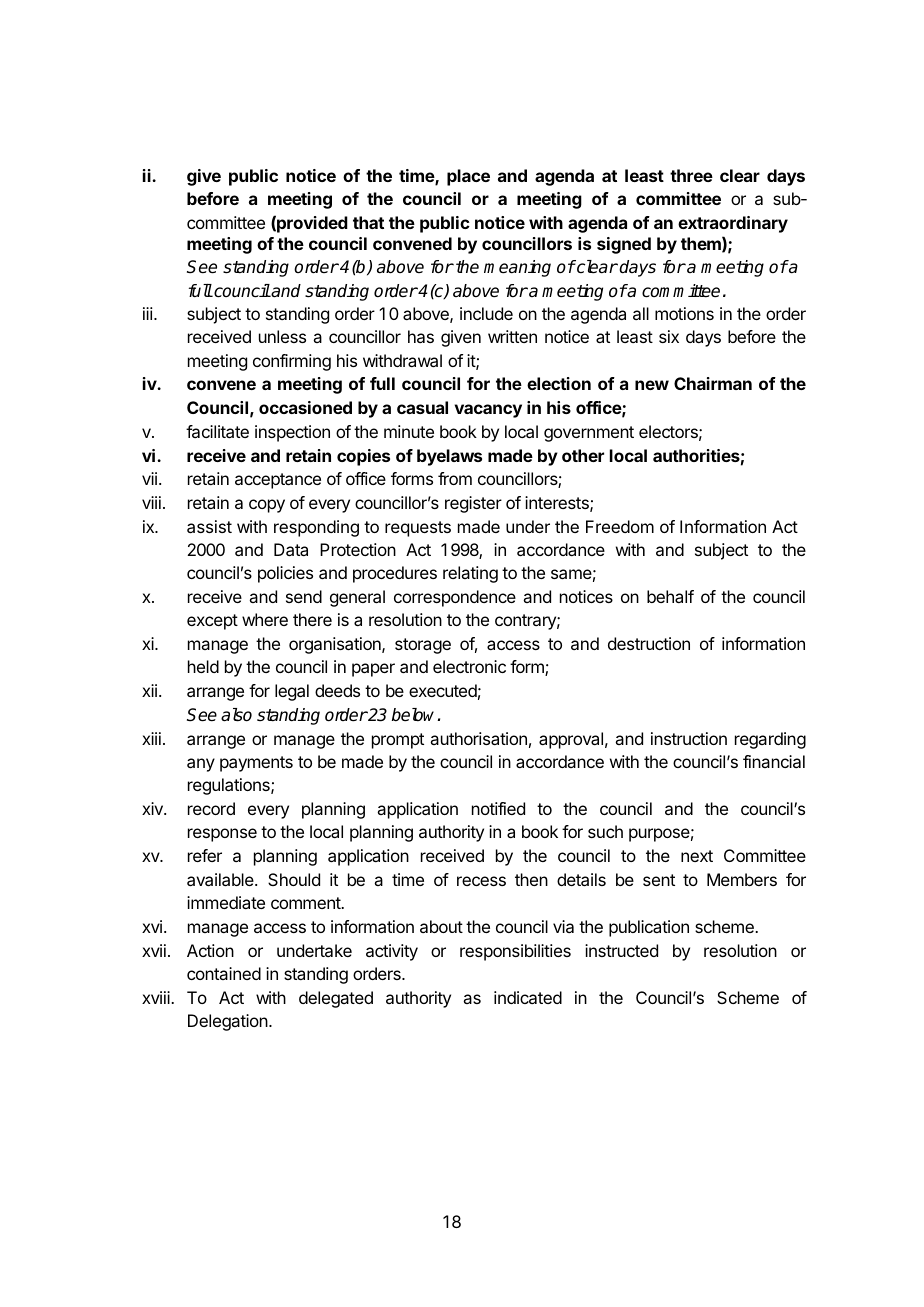  Describe the element at coordinates (691, 175) in the page. I see `three` at that location.
